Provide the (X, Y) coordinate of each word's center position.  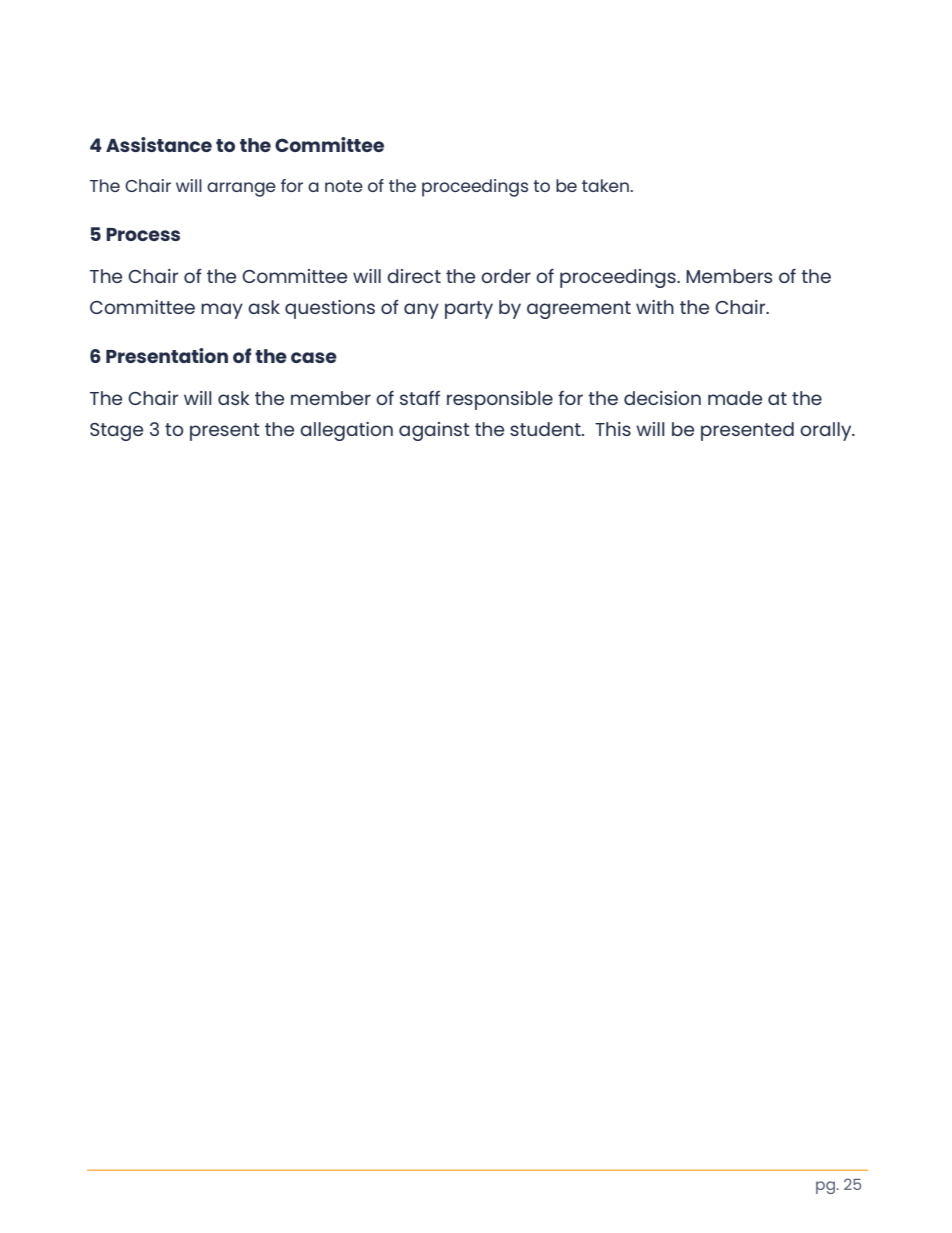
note (344, 186)
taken (605, 185)
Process (143, 234)
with (655, 307)
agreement (579, 310)
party (469, 310)
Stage (116, 432)
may (222, 311)
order (506, 276)
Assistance (159, 144)
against (434, 431)
